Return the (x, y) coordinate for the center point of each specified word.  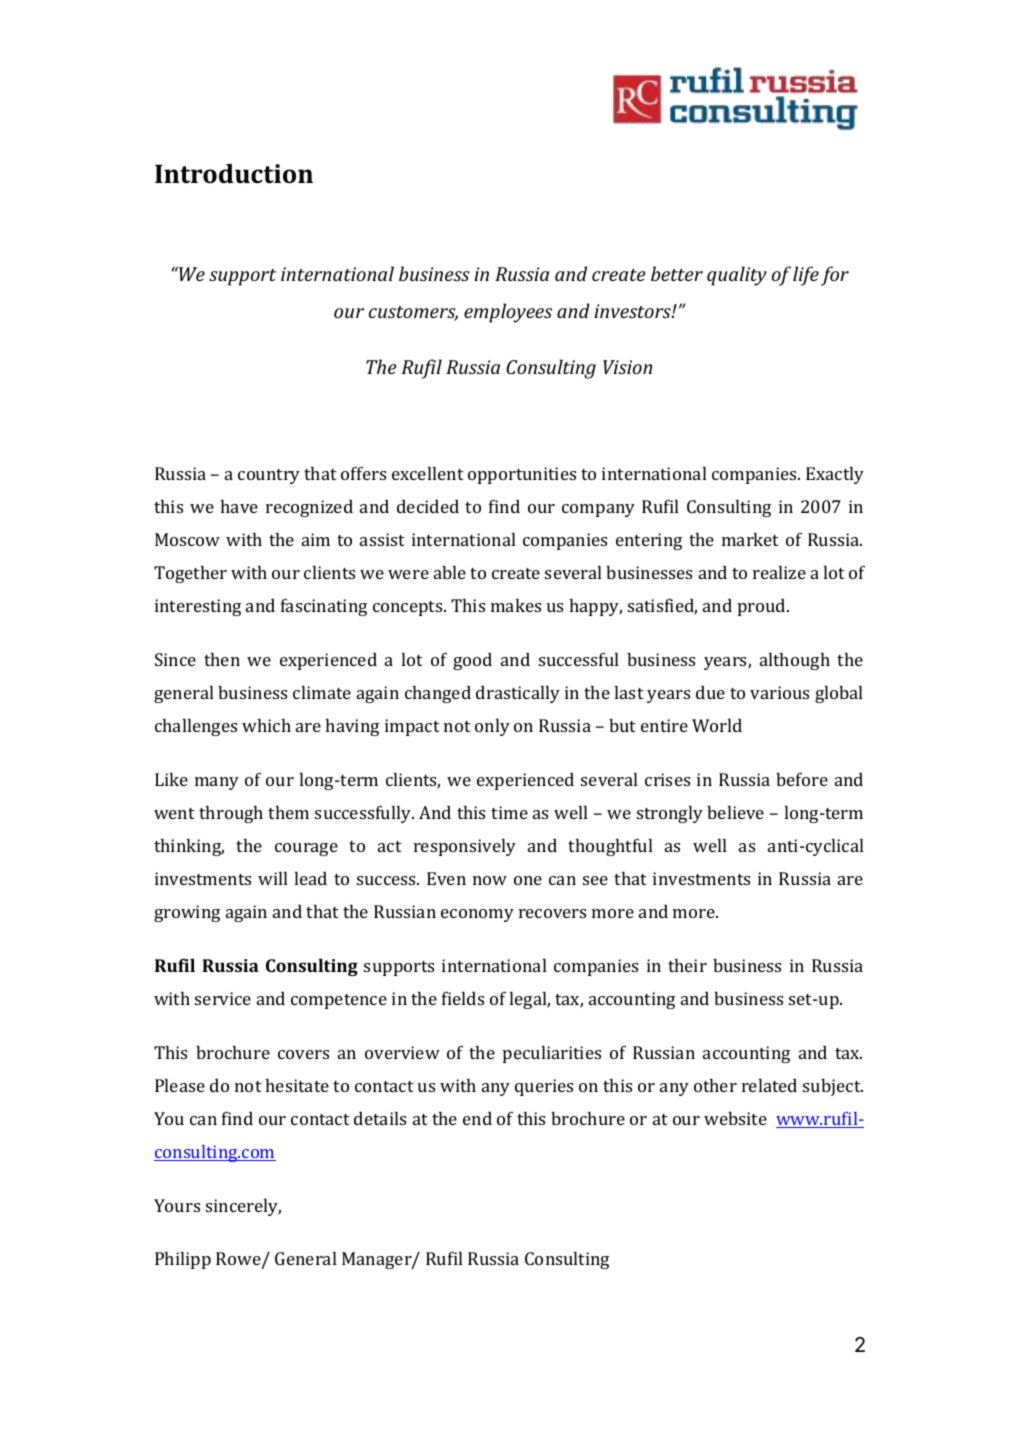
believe (735, 812)
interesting (198, 607)
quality (737, 276)
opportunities (522, 475)
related (769, 1085)
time (509, 812)
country (269, 476)
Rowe (239, 1260)
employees (508, 313)
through (231, 814)
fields (463, 998)
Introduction (234, 174)
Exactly (835, 475)
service (223, 998)
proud (763, 607)
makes (516, 605)
